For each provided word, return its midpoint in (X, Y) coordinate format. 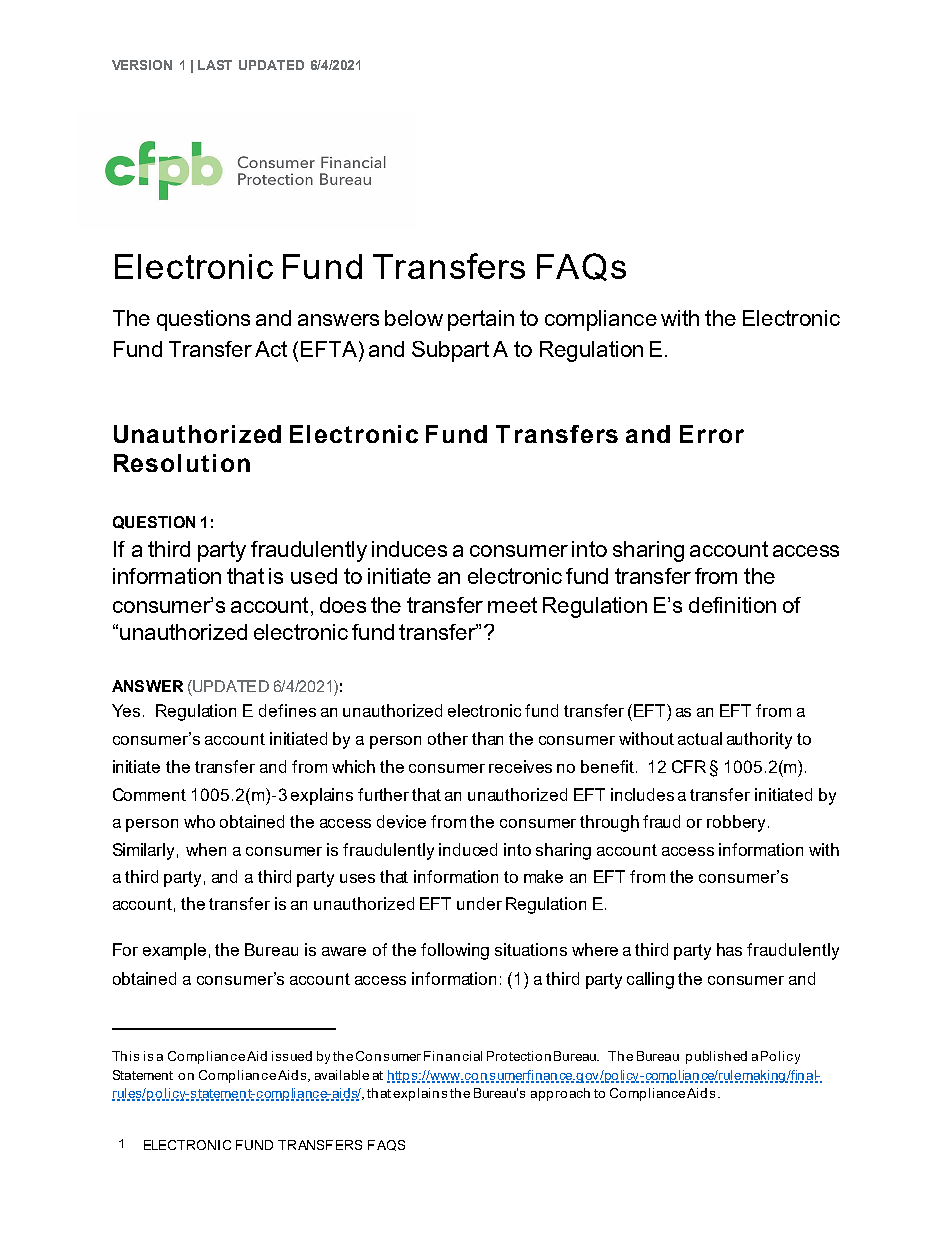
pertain (481, 320)
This (125, 1056)
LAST (215, 65)
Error (712, 434)
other (448, 738)
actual (700, 738)
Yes (128, 710)
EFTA (330, 349)
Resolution (182, 463)
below (414, 318)
